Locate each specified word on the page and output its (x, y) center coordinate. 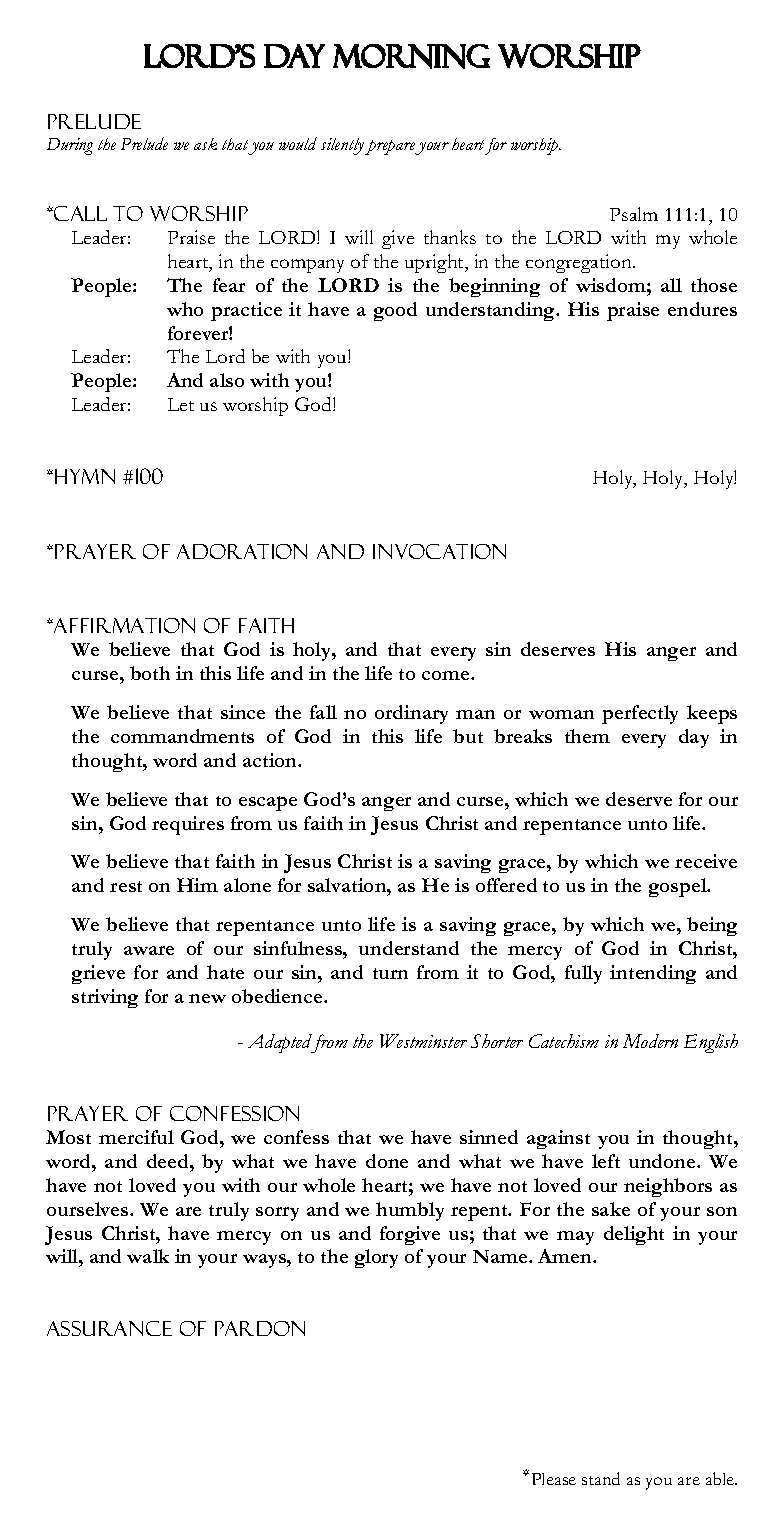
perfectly (640, 714)
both (150, 673)
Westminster (423, 1041)
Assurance (109, 1328)
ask (205, 144)
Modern (650, 1041)
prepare (390, 147)
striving (105, 998)
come (447, 675)
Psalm (634, 214)
